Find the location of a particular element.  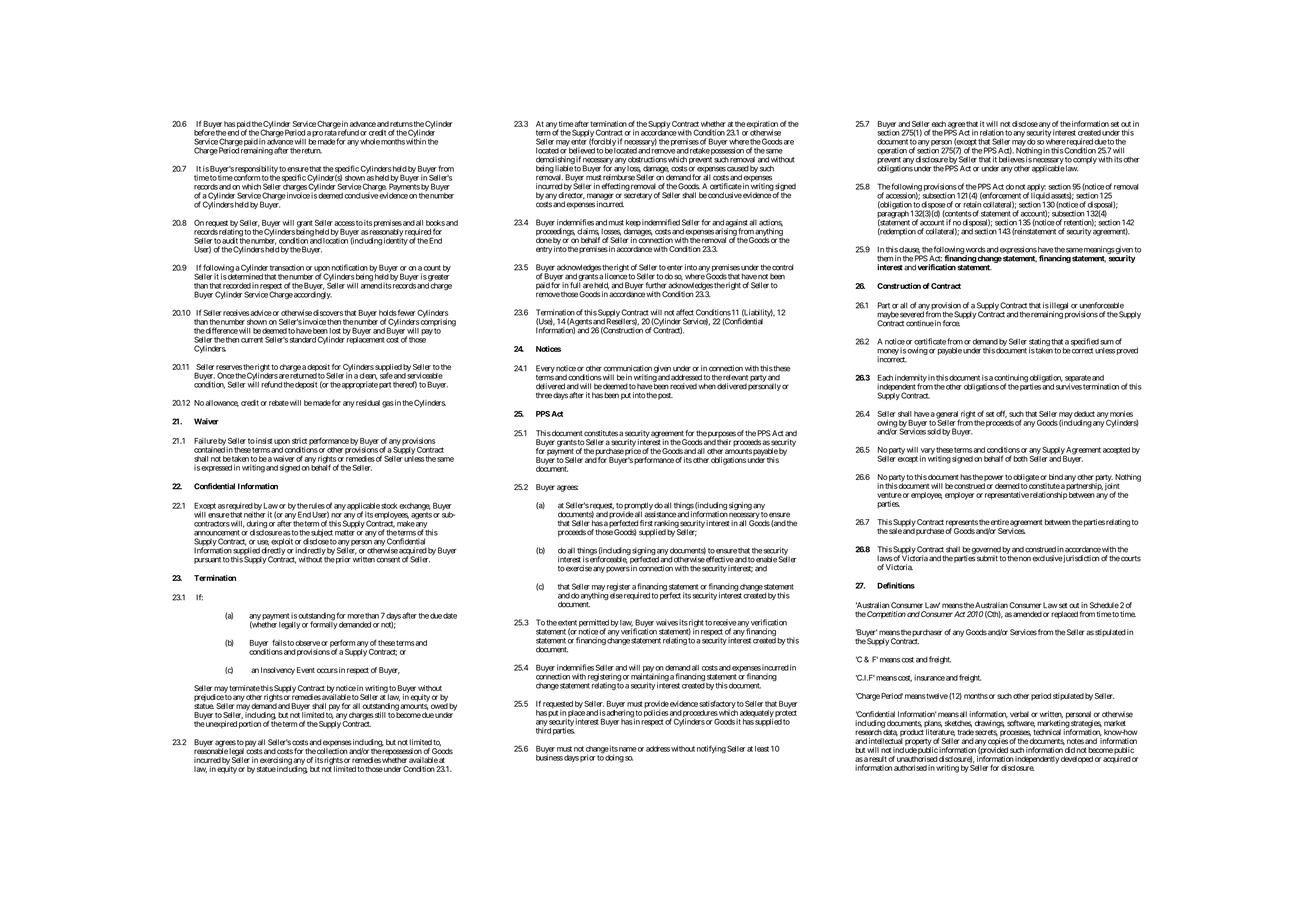

comply is located at coordinates (1085, 160).
